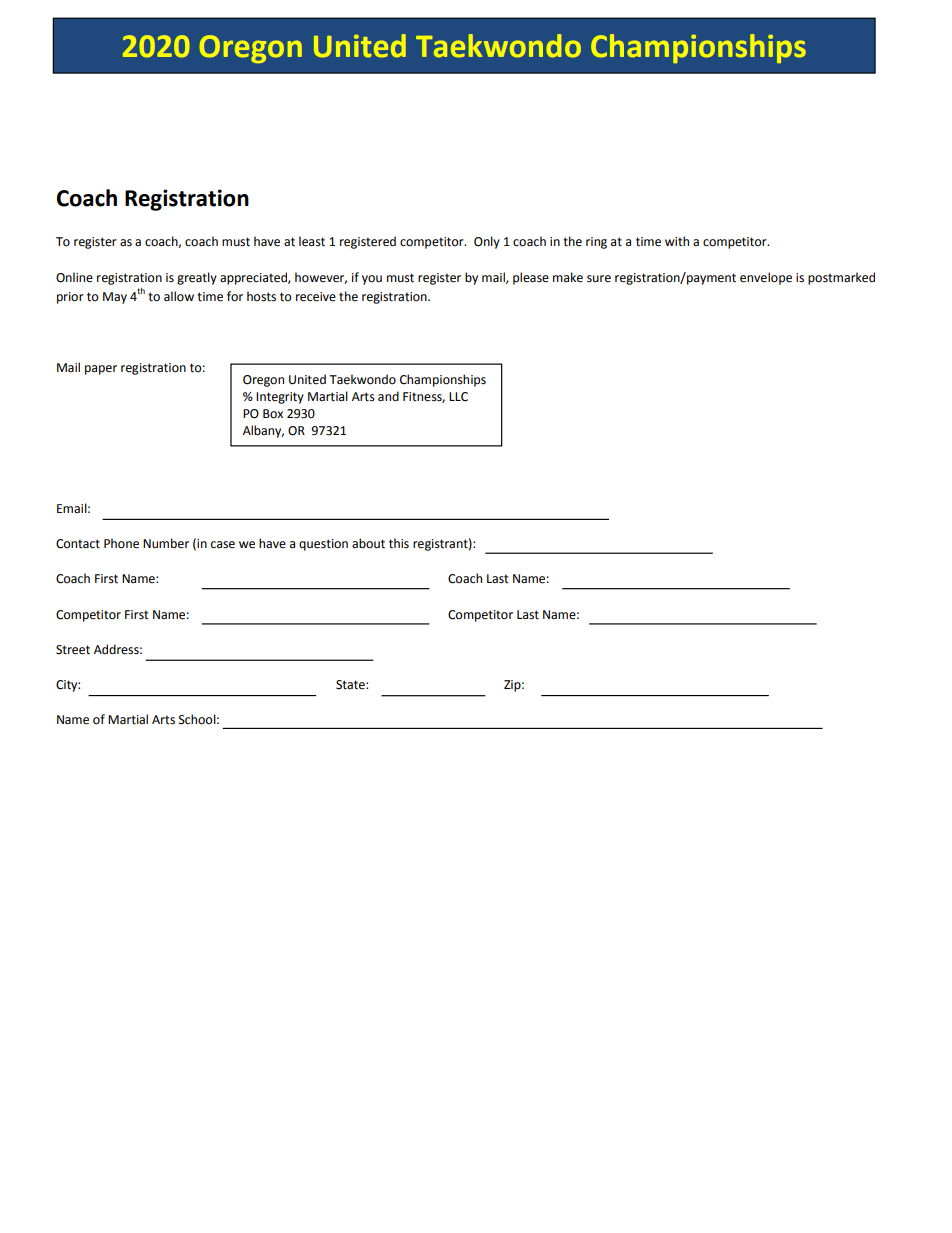 Image resolution: width=952 pixels, height=1233 pixels. I want to click on ring, so click(596, 243).
